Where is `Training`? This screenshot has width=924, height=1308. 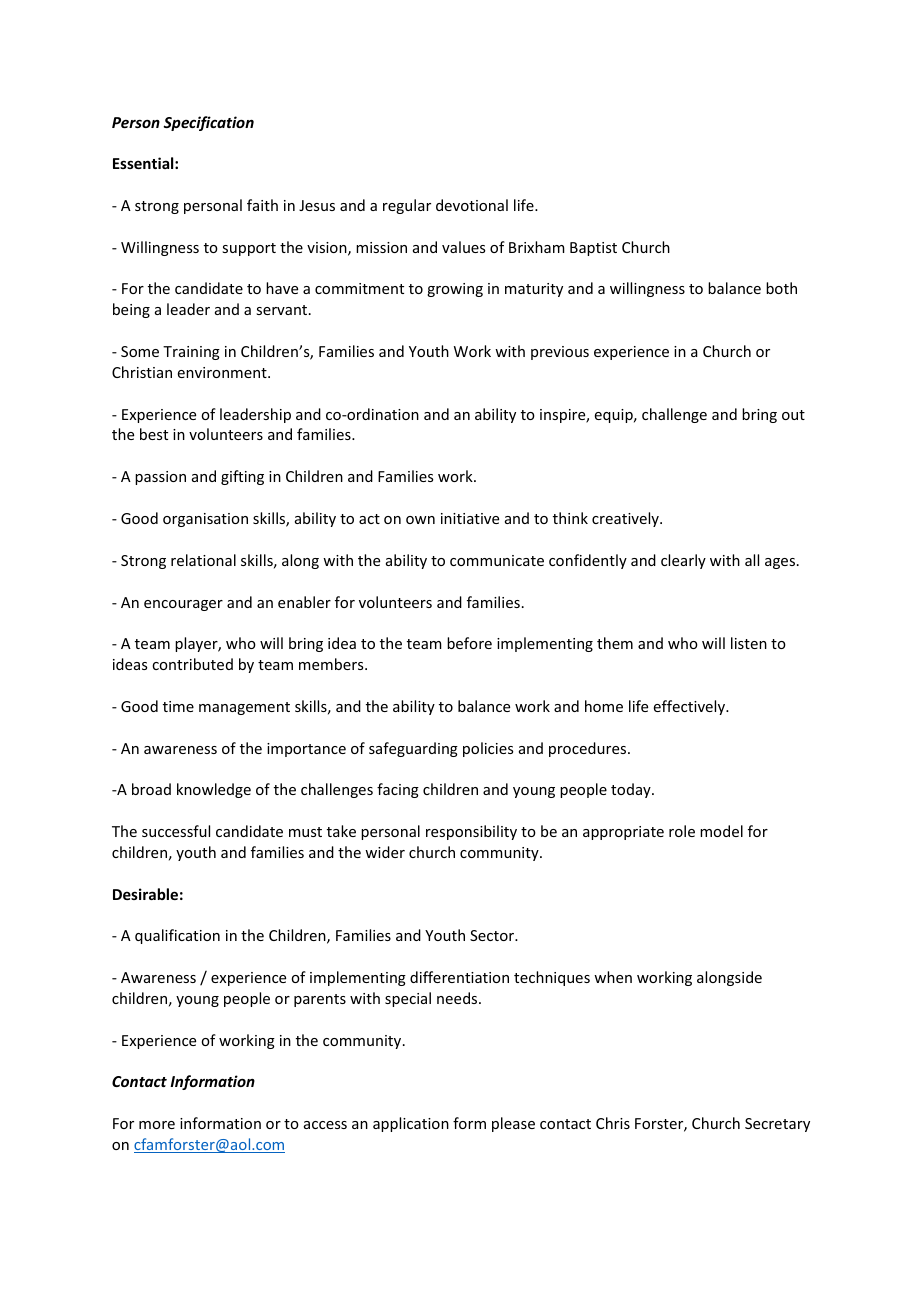
Training is located at coordinates (191, 353).
